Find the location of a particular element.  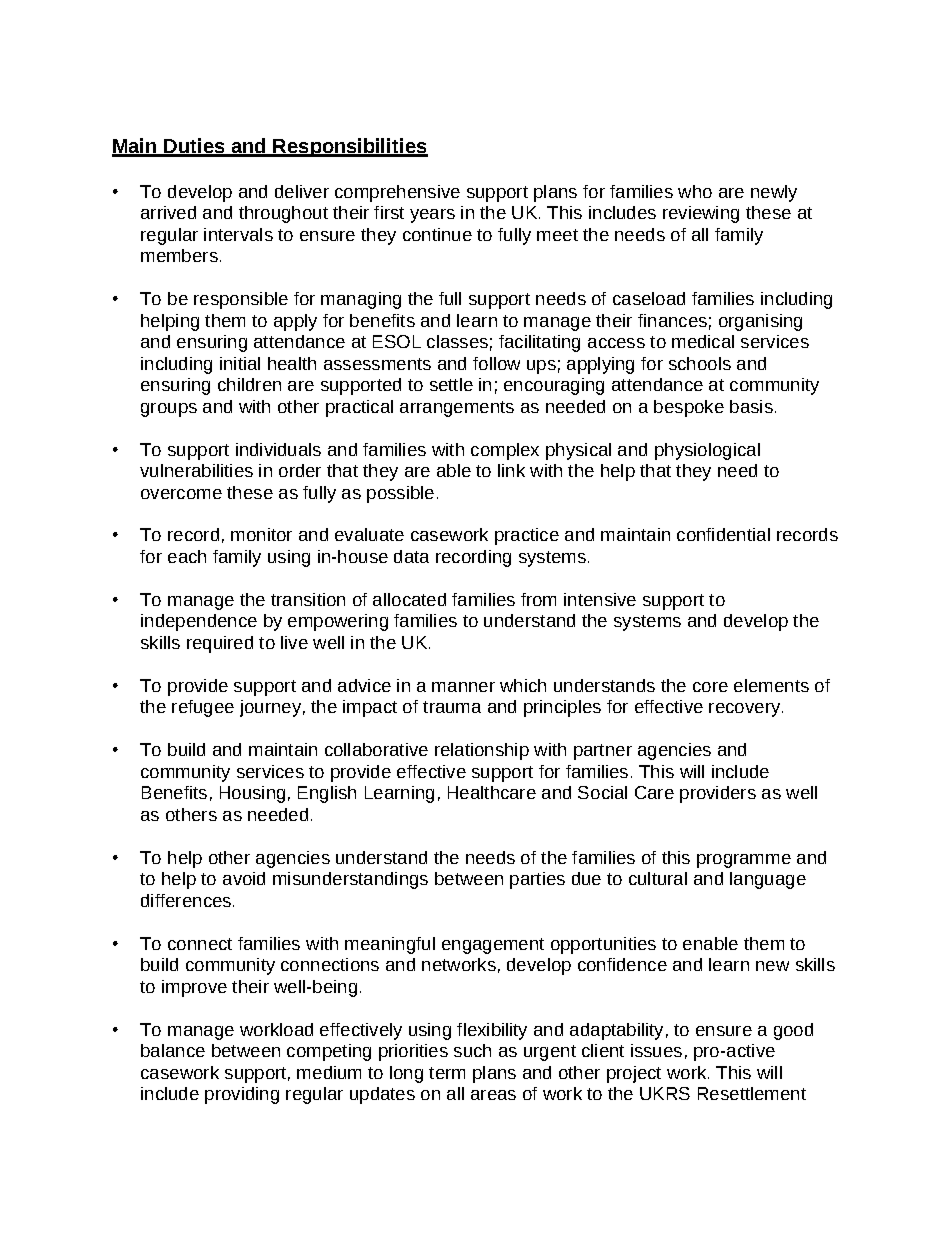

providing is located at coordinates (242, 1095).
